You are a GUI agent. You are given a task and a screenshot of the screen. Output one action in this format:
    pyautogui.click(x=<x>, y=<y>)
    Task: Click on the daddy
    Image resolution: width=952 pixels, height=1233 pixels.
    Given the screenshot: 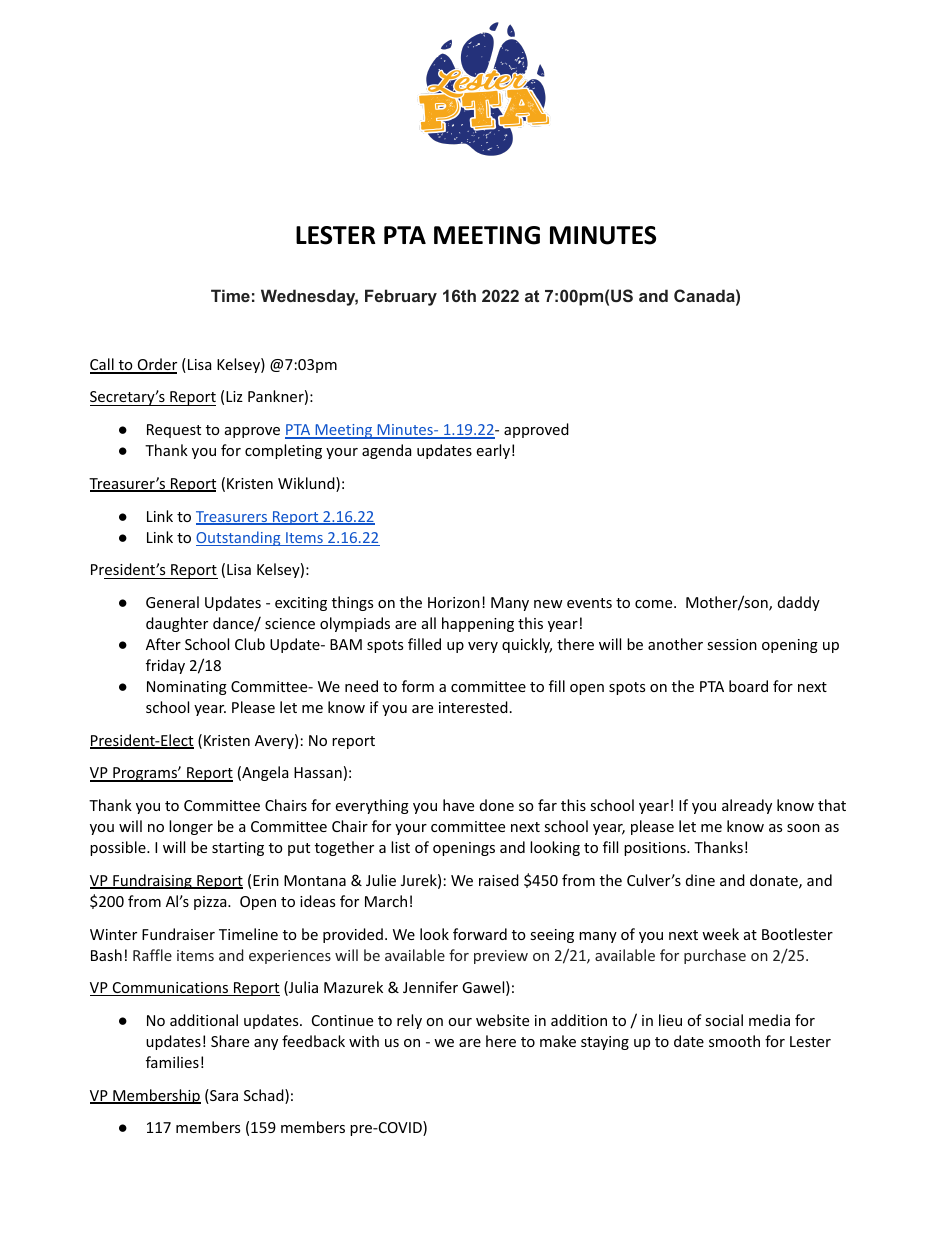 What is the action you would take?
    pyautogui.click(x=799, y=603)
